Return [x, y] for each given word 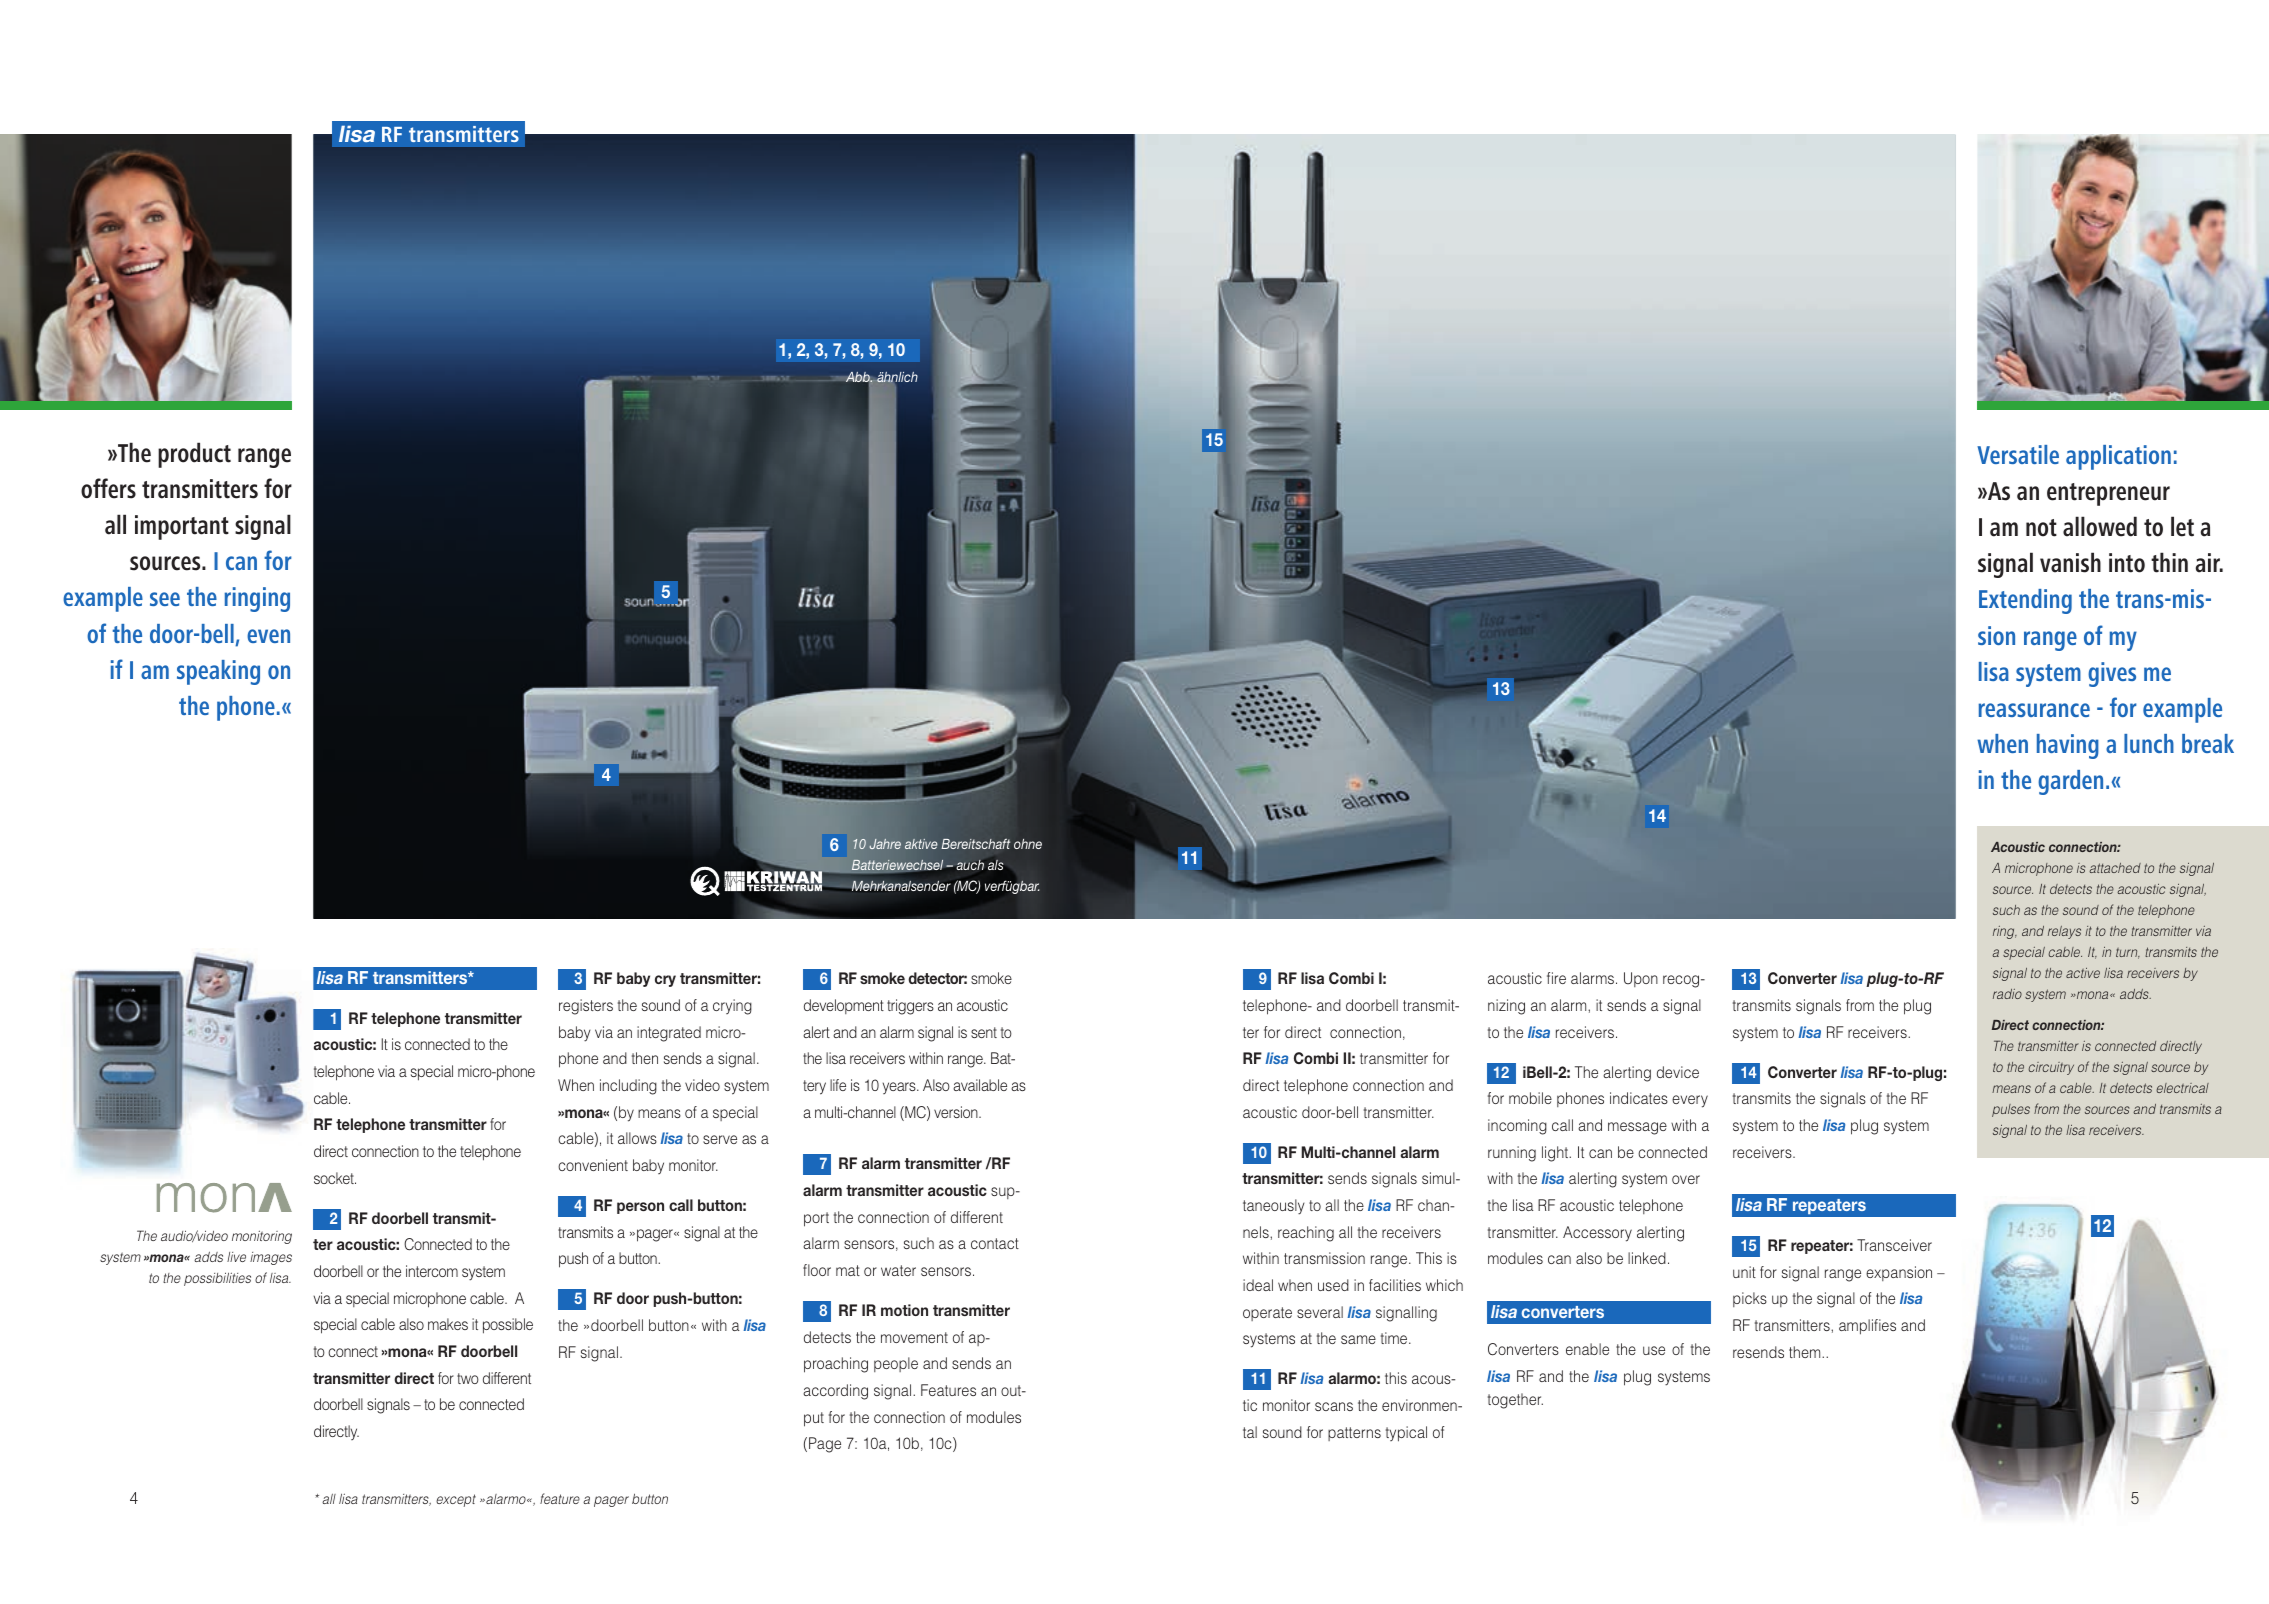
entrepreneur [2108, 494]
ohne [1028, 844]
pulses [2011, 1110]
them [1806, 1352]
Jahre [885, 844]
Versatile [2018, 454]
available [980, 1085]
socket [335, 1178]
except [456, 1500]
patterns [1354, 1434]
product [194, 455]
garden [2070, 782]
